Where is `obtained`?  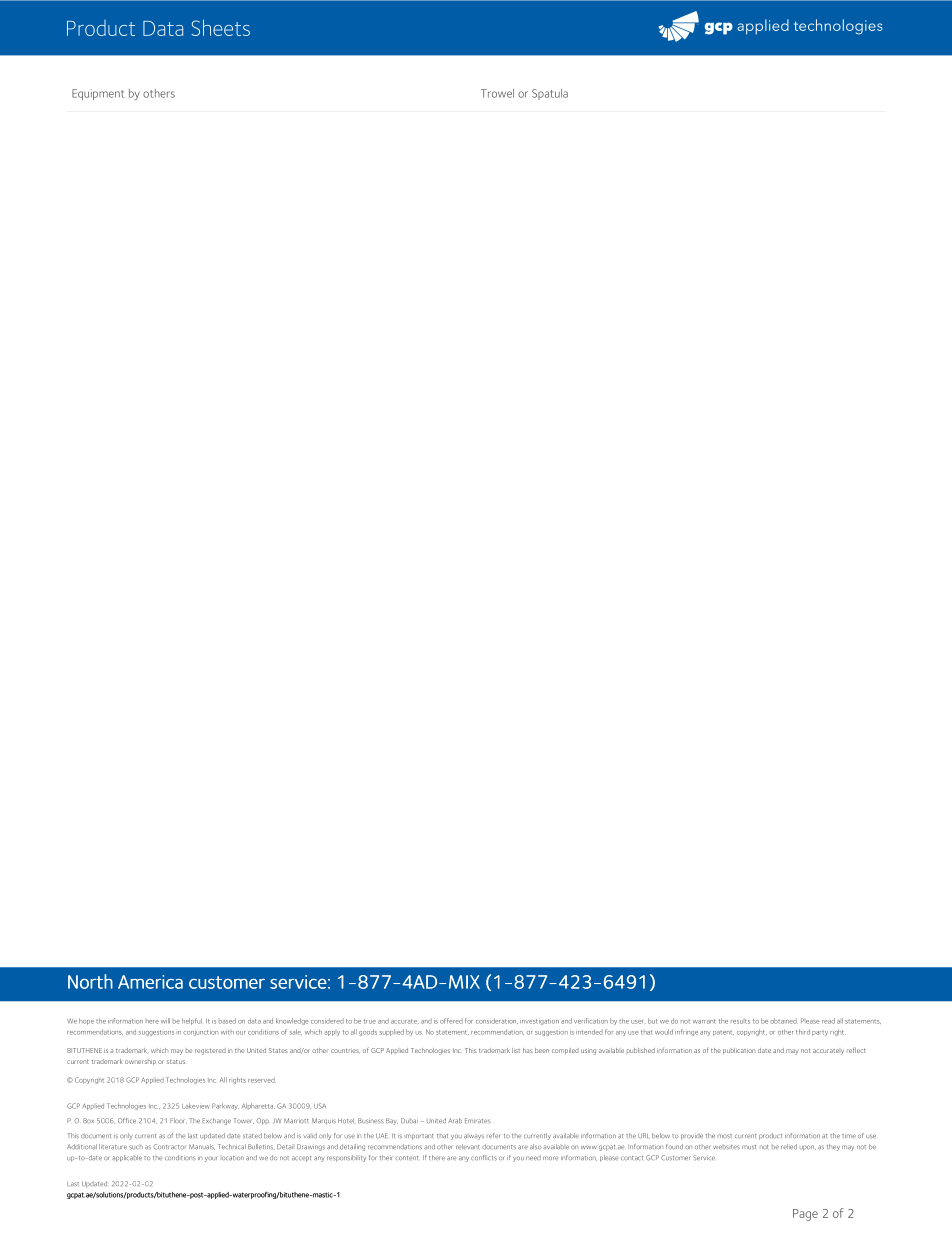
obtained is located at coordinates (783, 1021).
